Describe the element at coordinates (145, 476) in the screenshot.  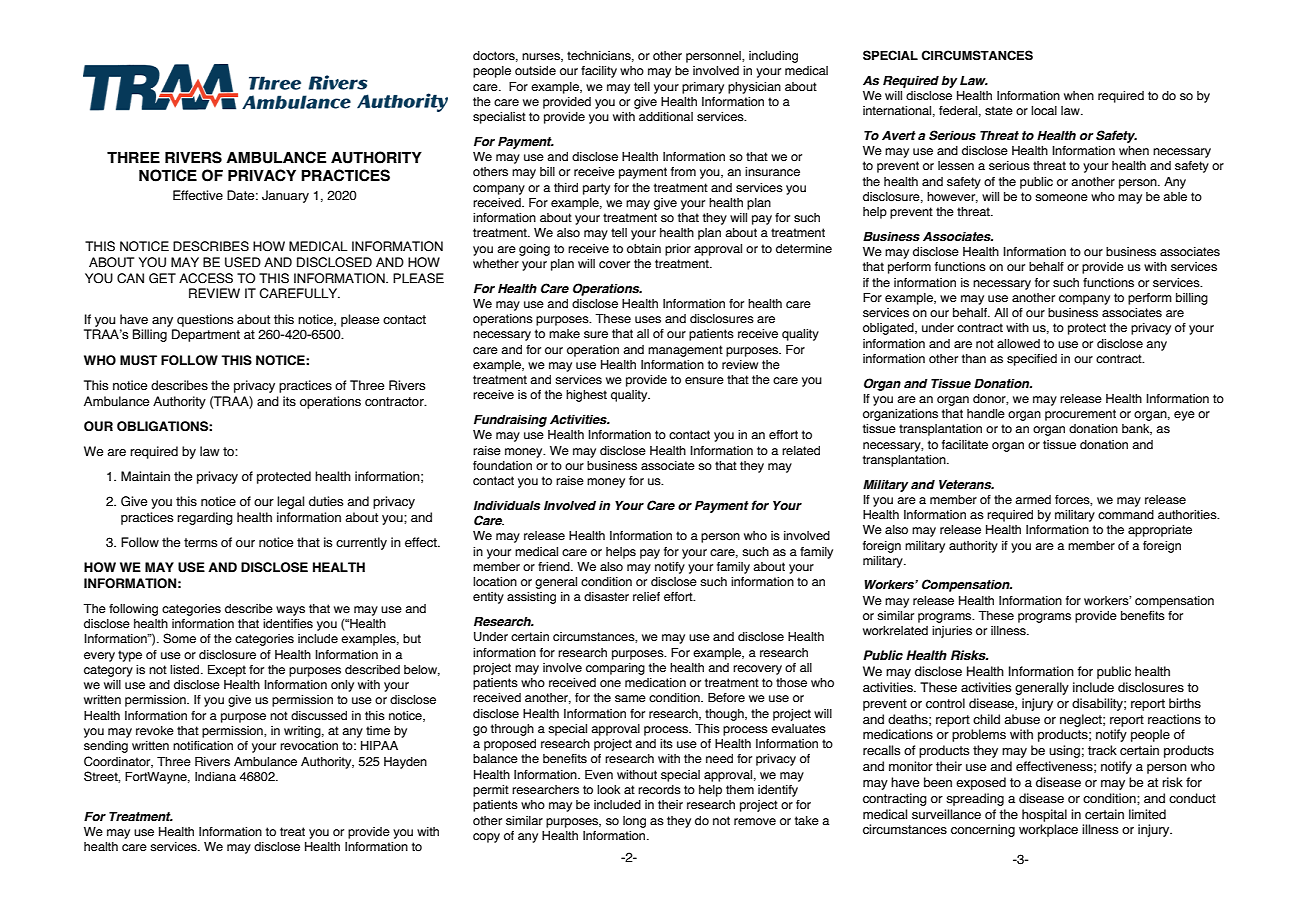
I see `Maintain` at that location.
